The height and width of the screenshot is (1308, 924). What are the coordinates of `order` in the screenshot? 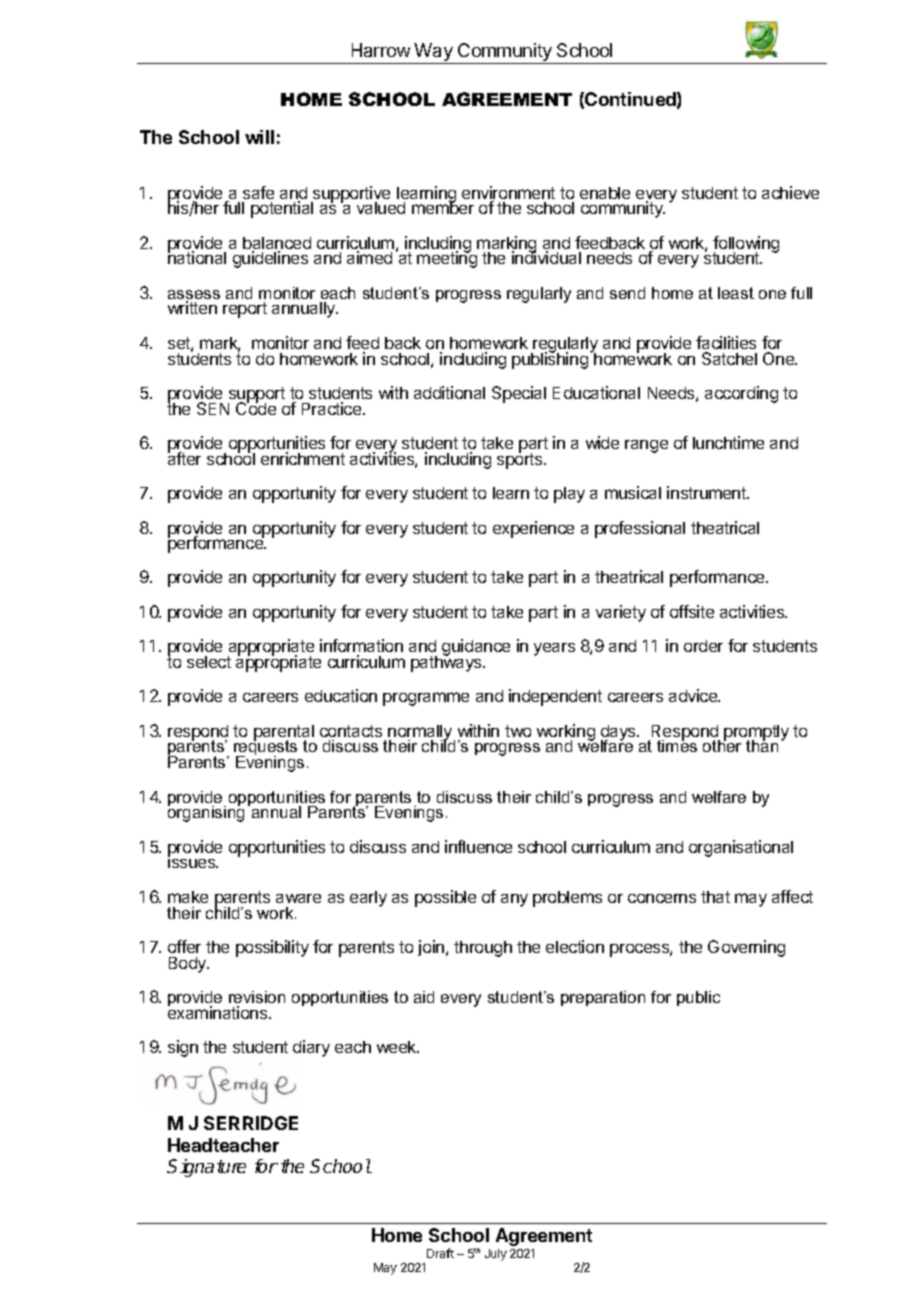 It's located at (703, 646).
